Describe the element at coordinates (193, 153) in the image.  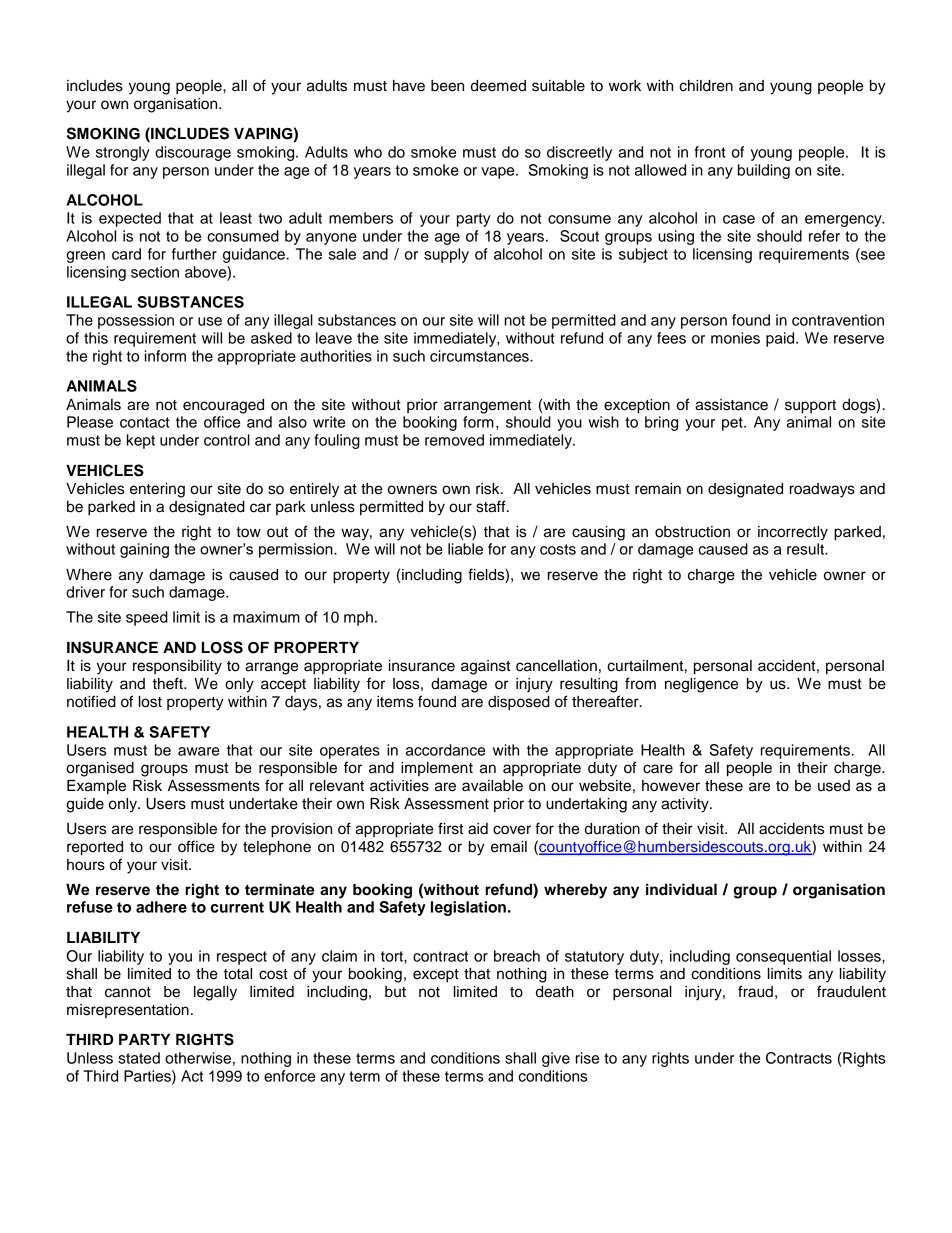
I see `discourage` at that location.
